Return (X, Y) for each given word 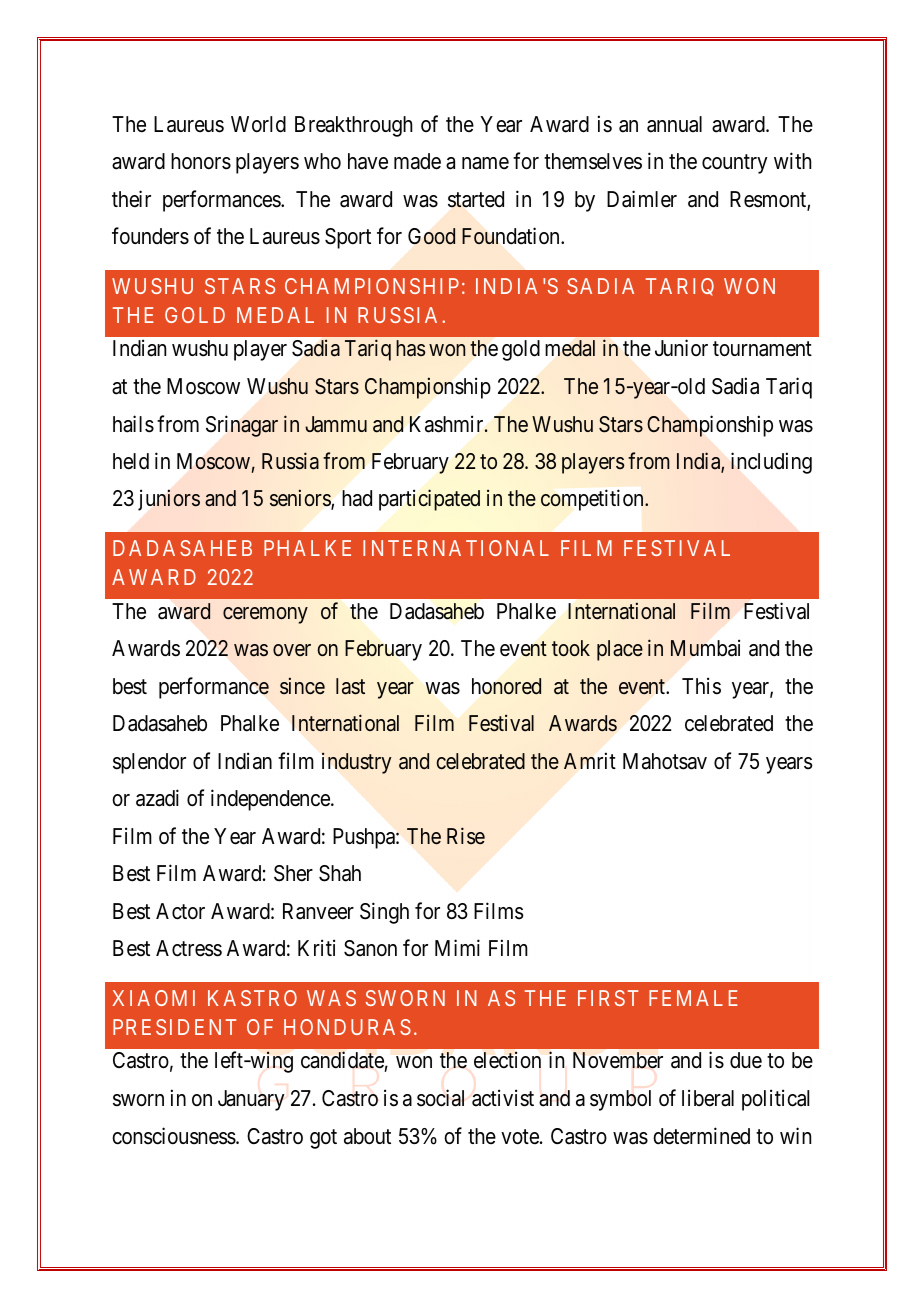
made (417, 161)
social (440, 1098)
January (251, 1100)
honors (201, 161)
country (735, 164)
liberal (708, 1098)
